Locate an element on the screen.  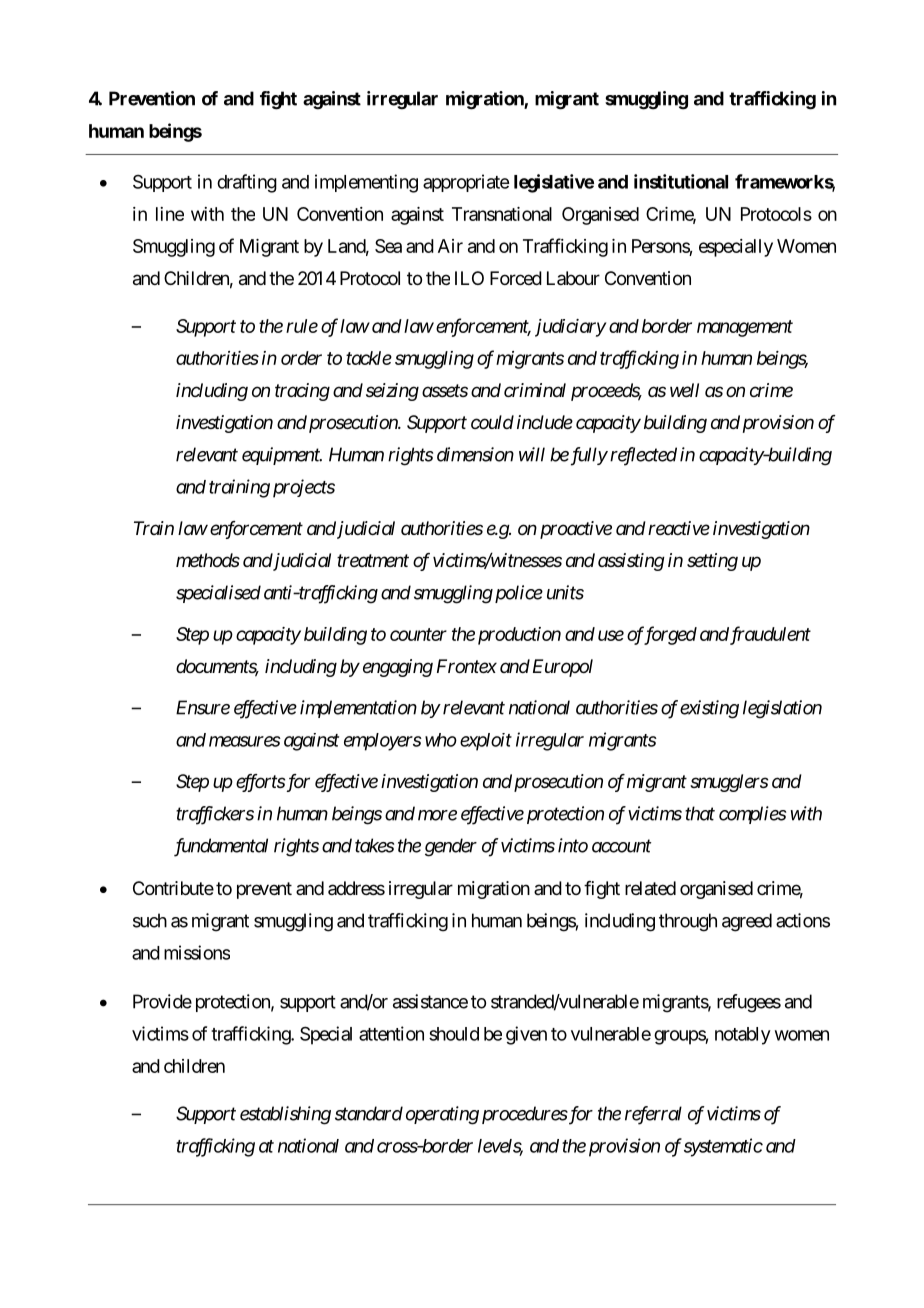
standard is located at coordinates (369, 1113).
